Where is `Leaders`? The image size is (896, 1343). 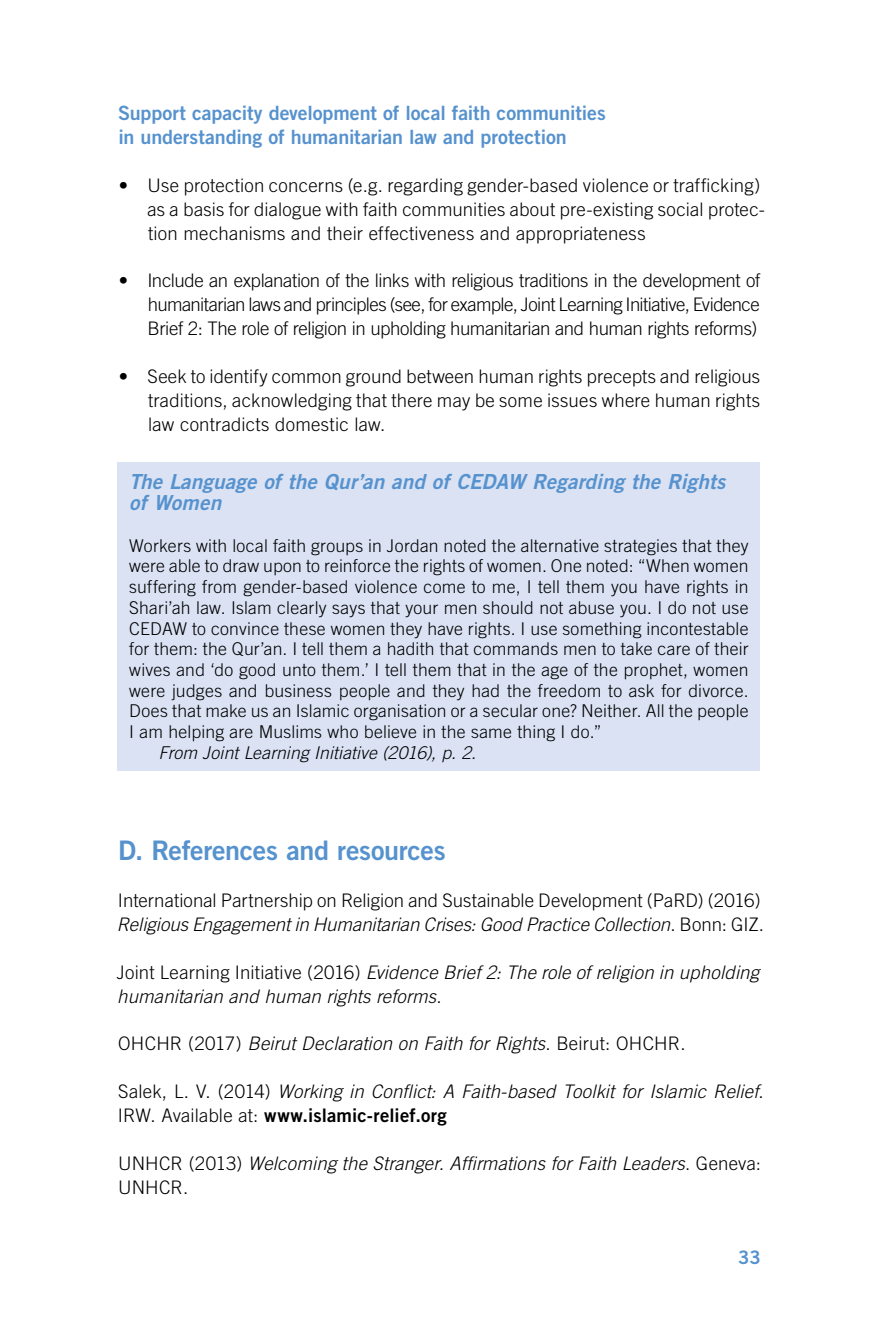 Leaders is located at coordinates (655, 1163).
